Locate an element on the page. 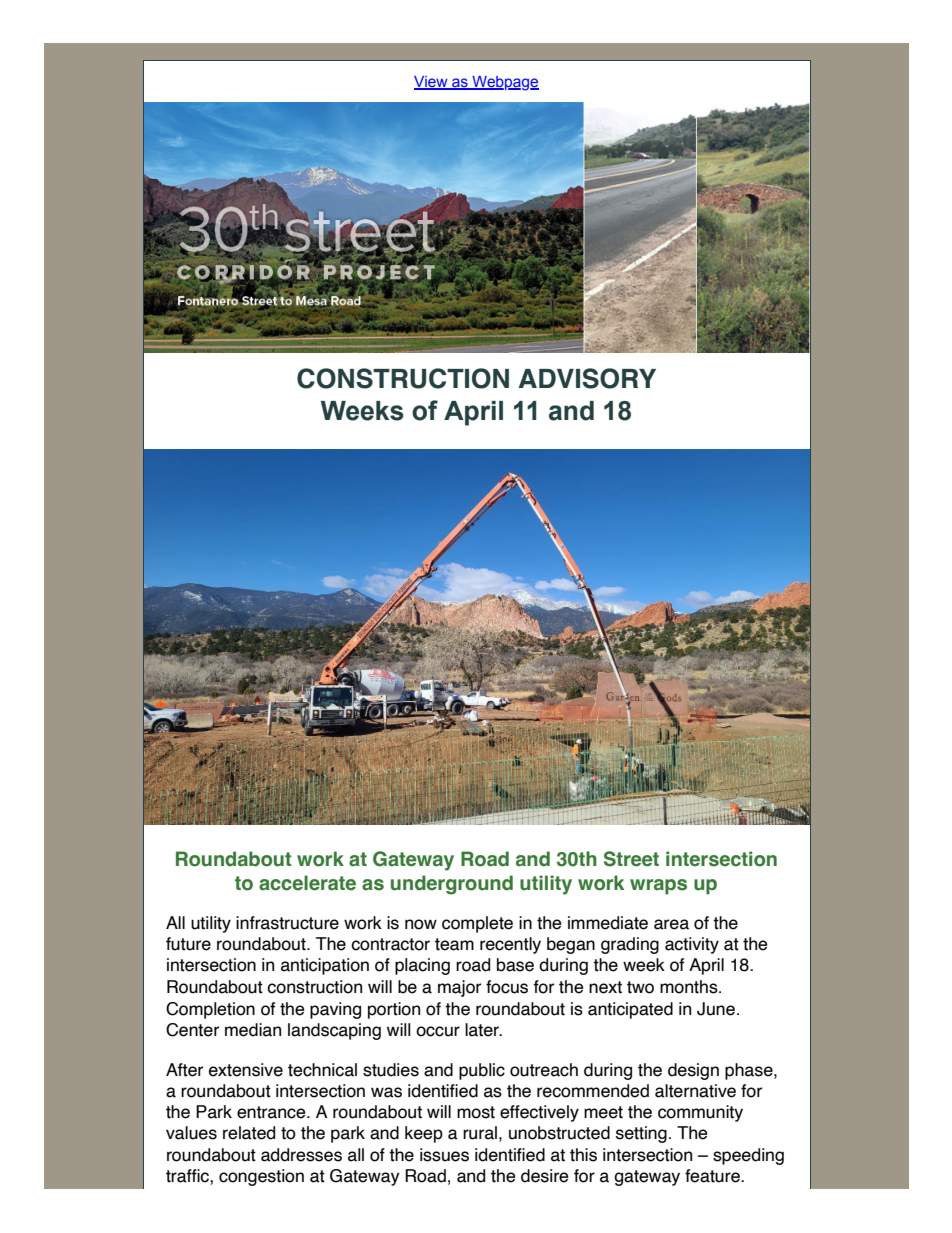  accelerate is located at coordinates (307, 883).
